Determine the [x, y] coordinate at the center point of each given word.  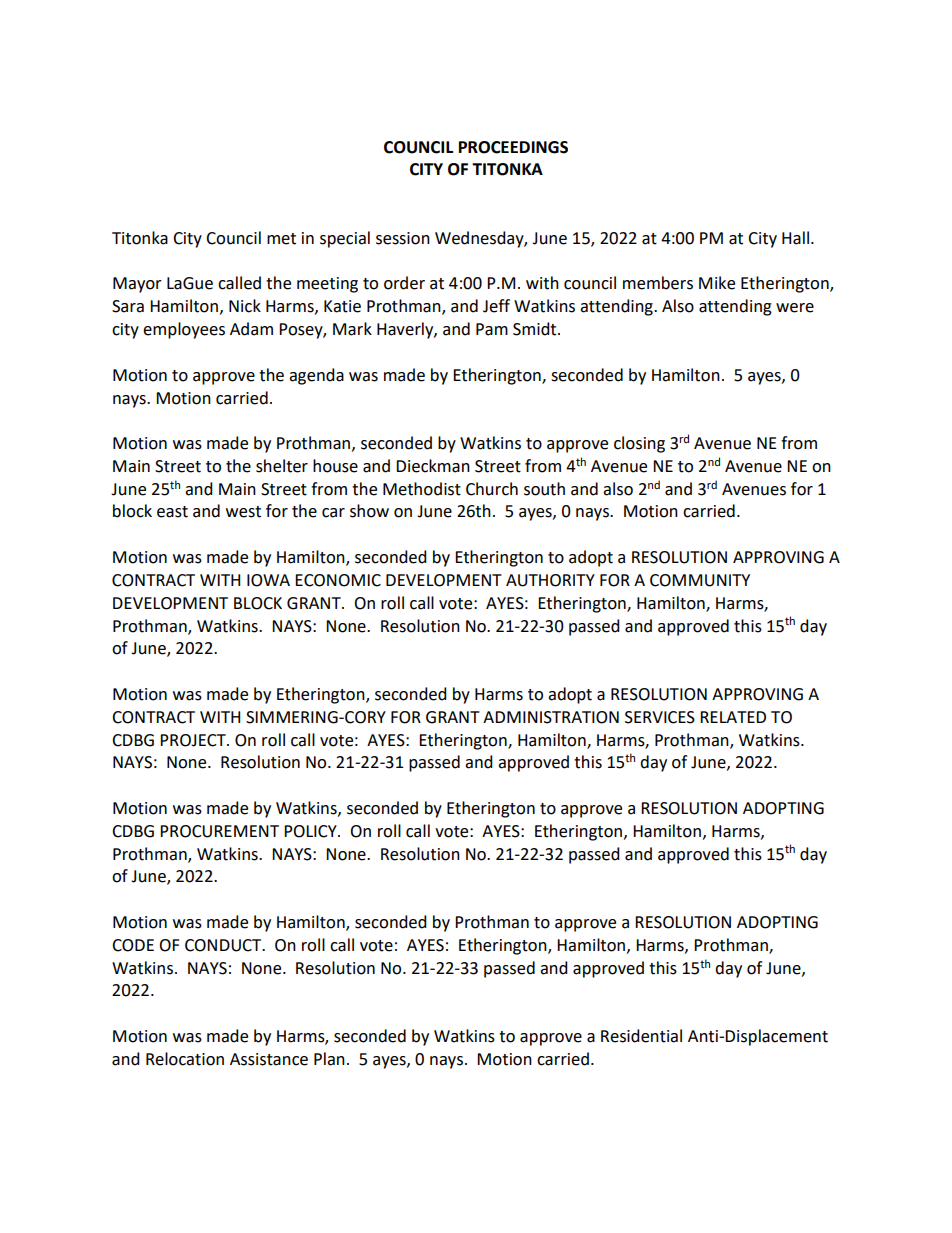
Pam [492, 329]
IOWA [268, 580]
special [345, 239]
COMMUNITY [700, 580]
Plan [329, 1059]
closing [639, 444]
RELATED [733, 717]
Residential [641, 1036]
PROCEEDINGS [513, 147]
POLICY [311, 831]
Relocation [185, 1059]
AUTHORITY [550, 580]
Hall [795, 238]
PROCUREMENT [219, 831]
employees [184, 330]
